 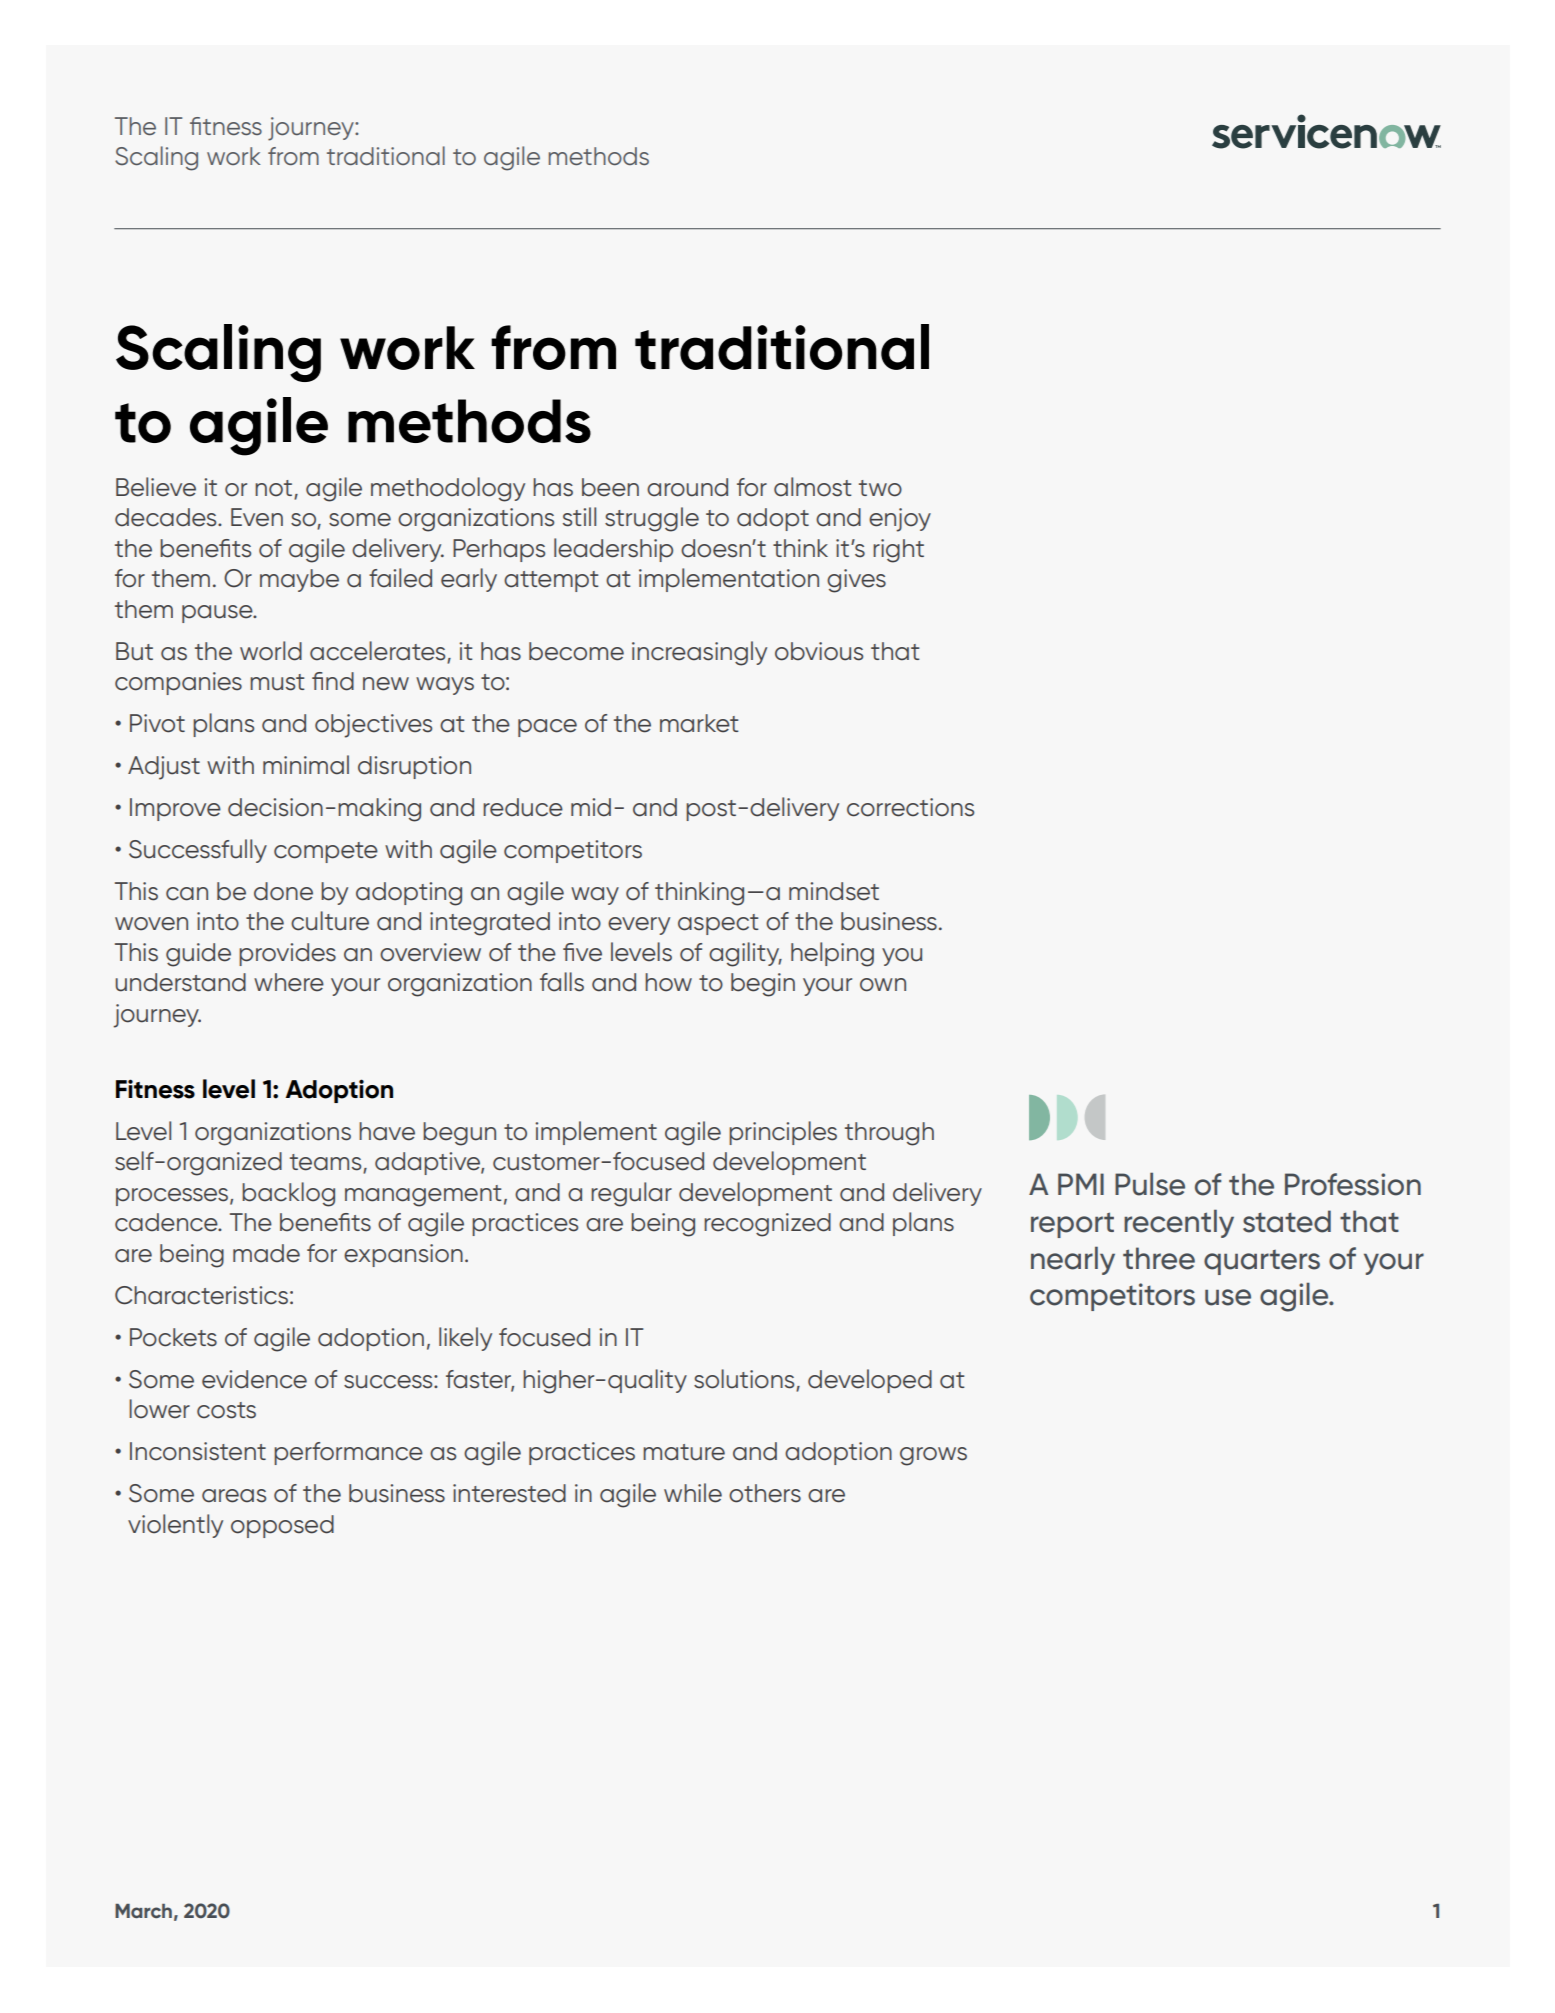 I want to click on around, so click(x=687, y=487).
